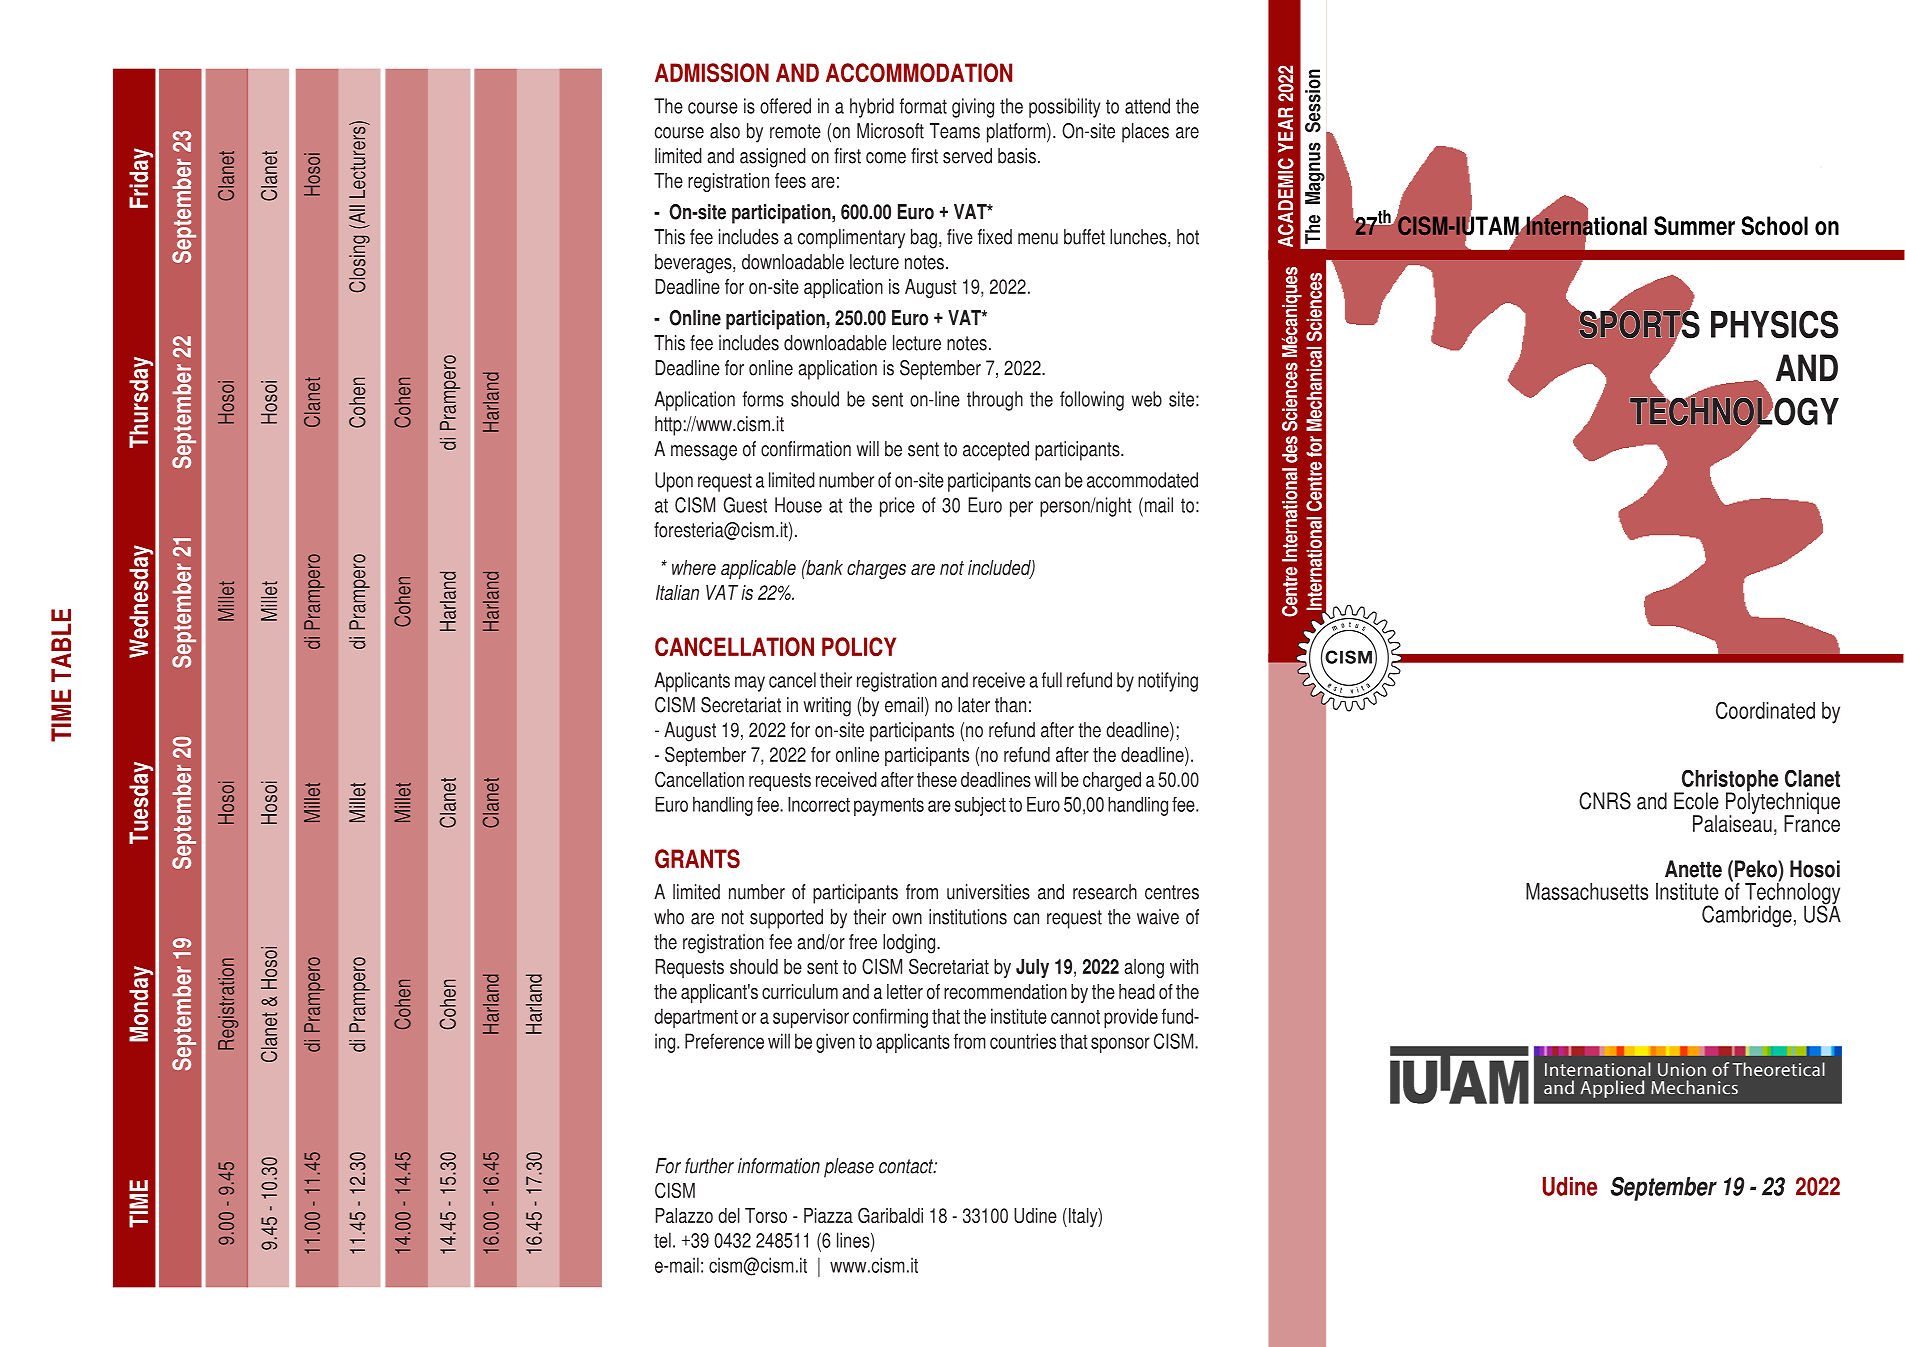  Describe the element at coordinates (763, 399) in the image. I see `forms` at that location.
